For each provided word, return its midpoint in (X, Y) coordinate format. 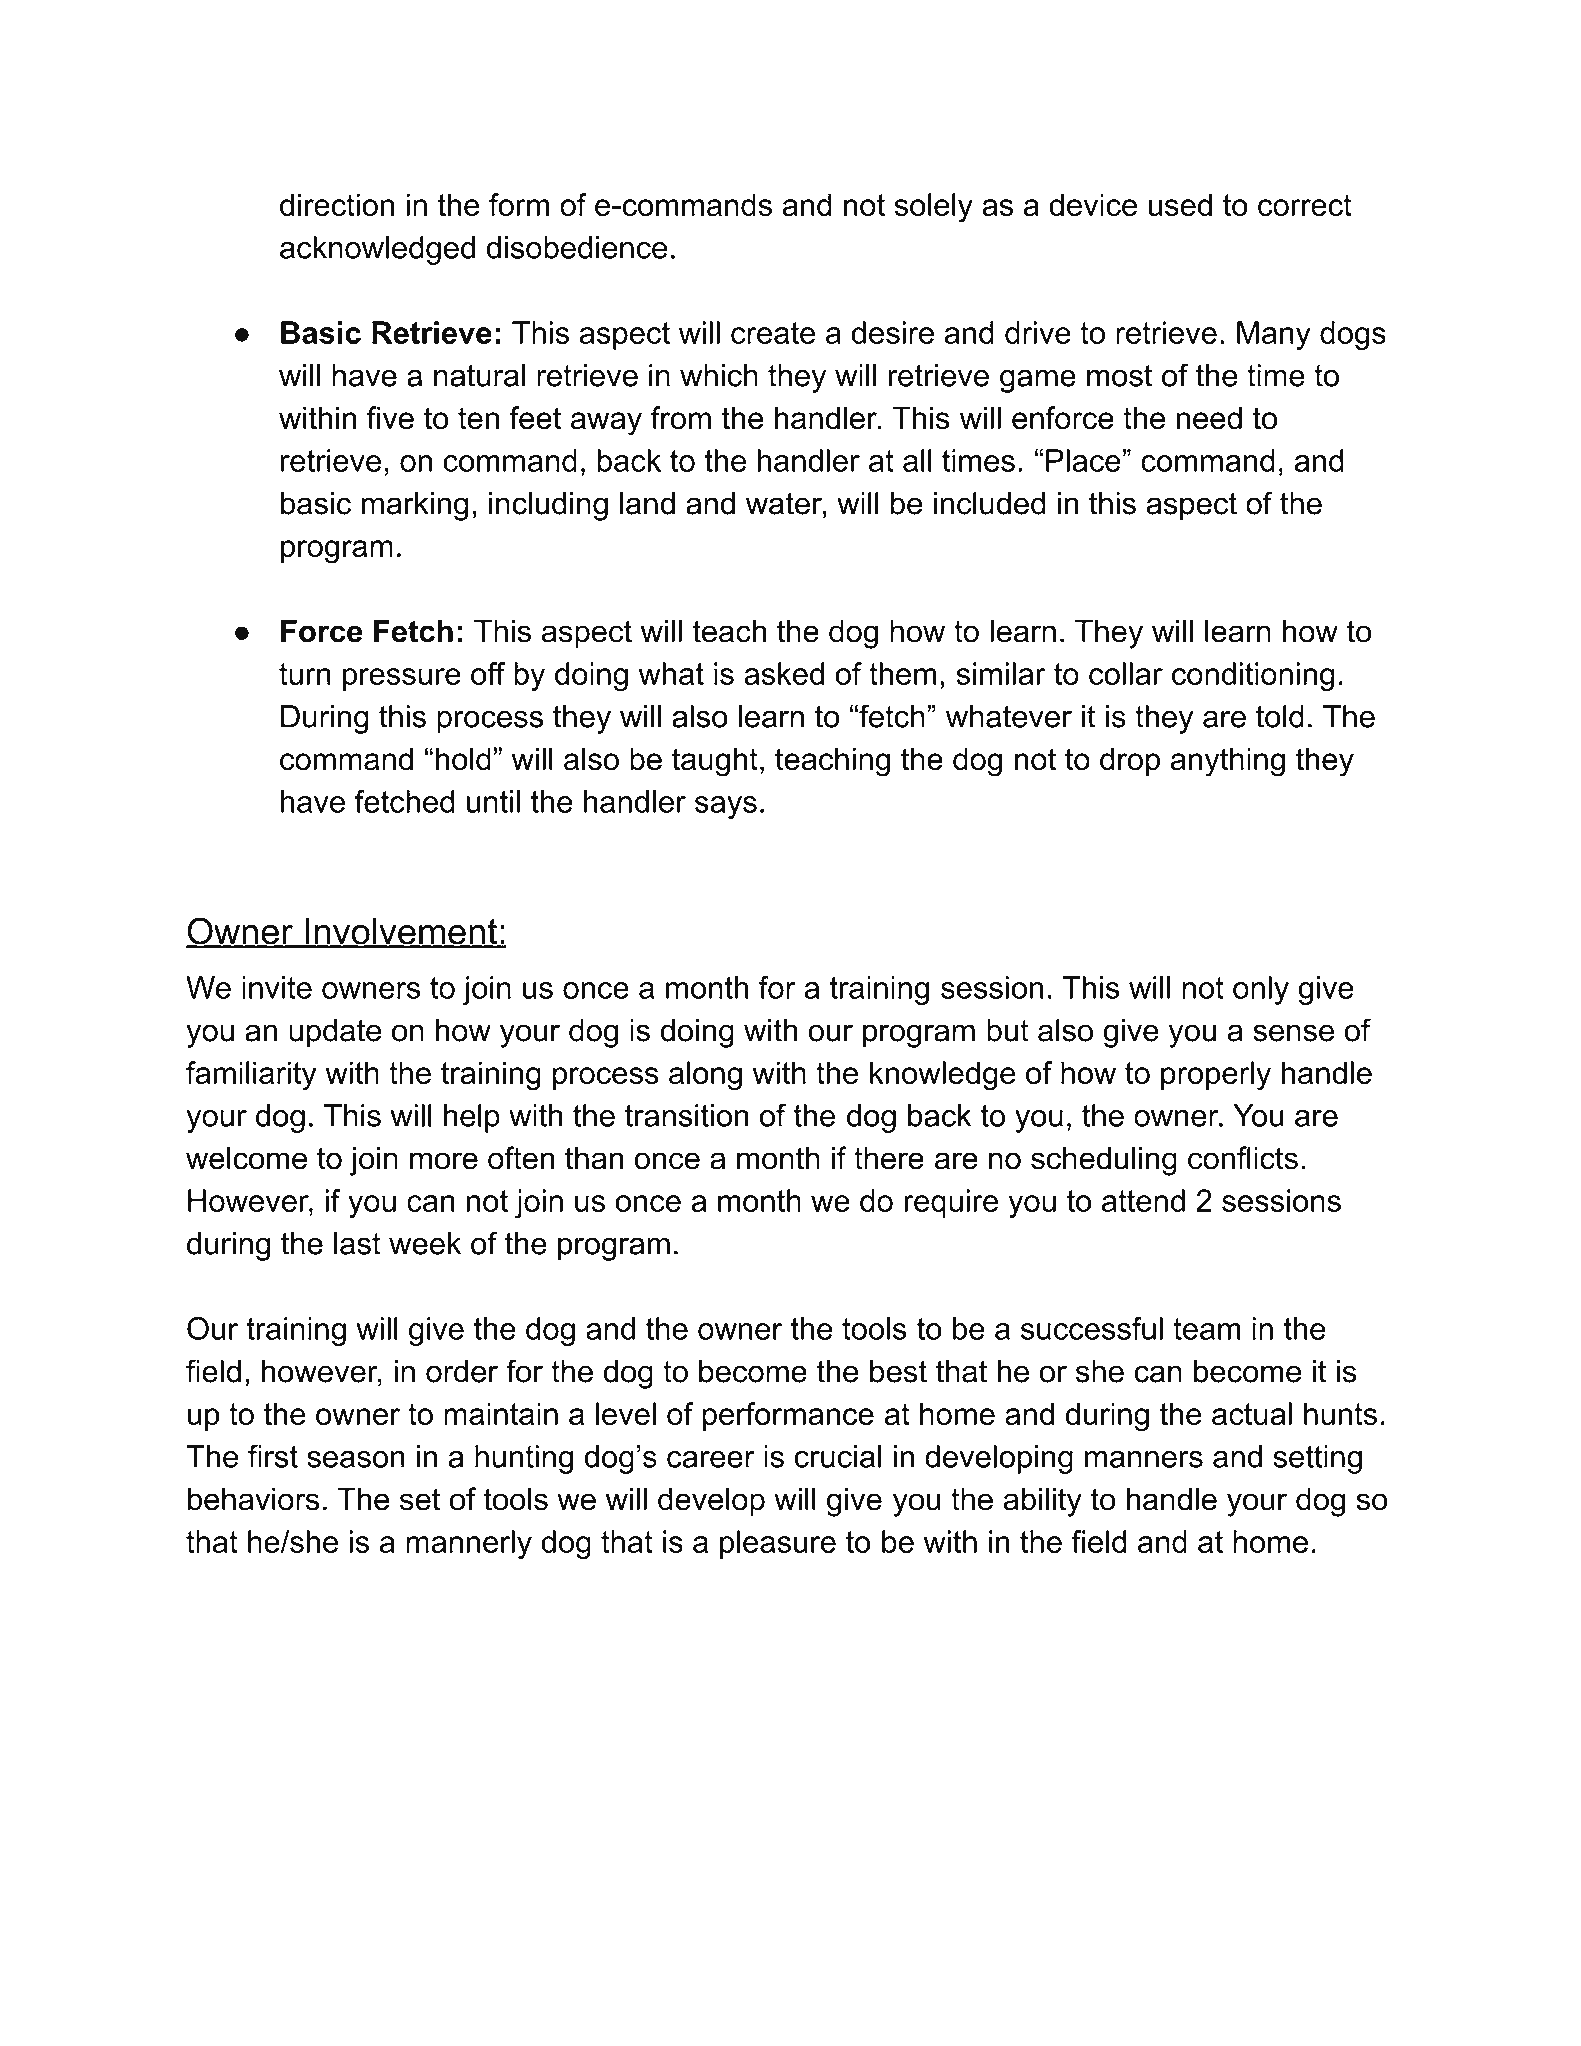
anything (1228, 762)
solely (933, 208)
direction (337, 204)
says (726, 807)
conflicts (1243, 1158)
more (444, 1161)
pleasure (778, 1544)
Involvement (401, 932)
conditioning (1253, 676)
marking (415, 506)
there (889, 1158)
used (1180, 204)
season (356, 1459)
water (785, 504)
